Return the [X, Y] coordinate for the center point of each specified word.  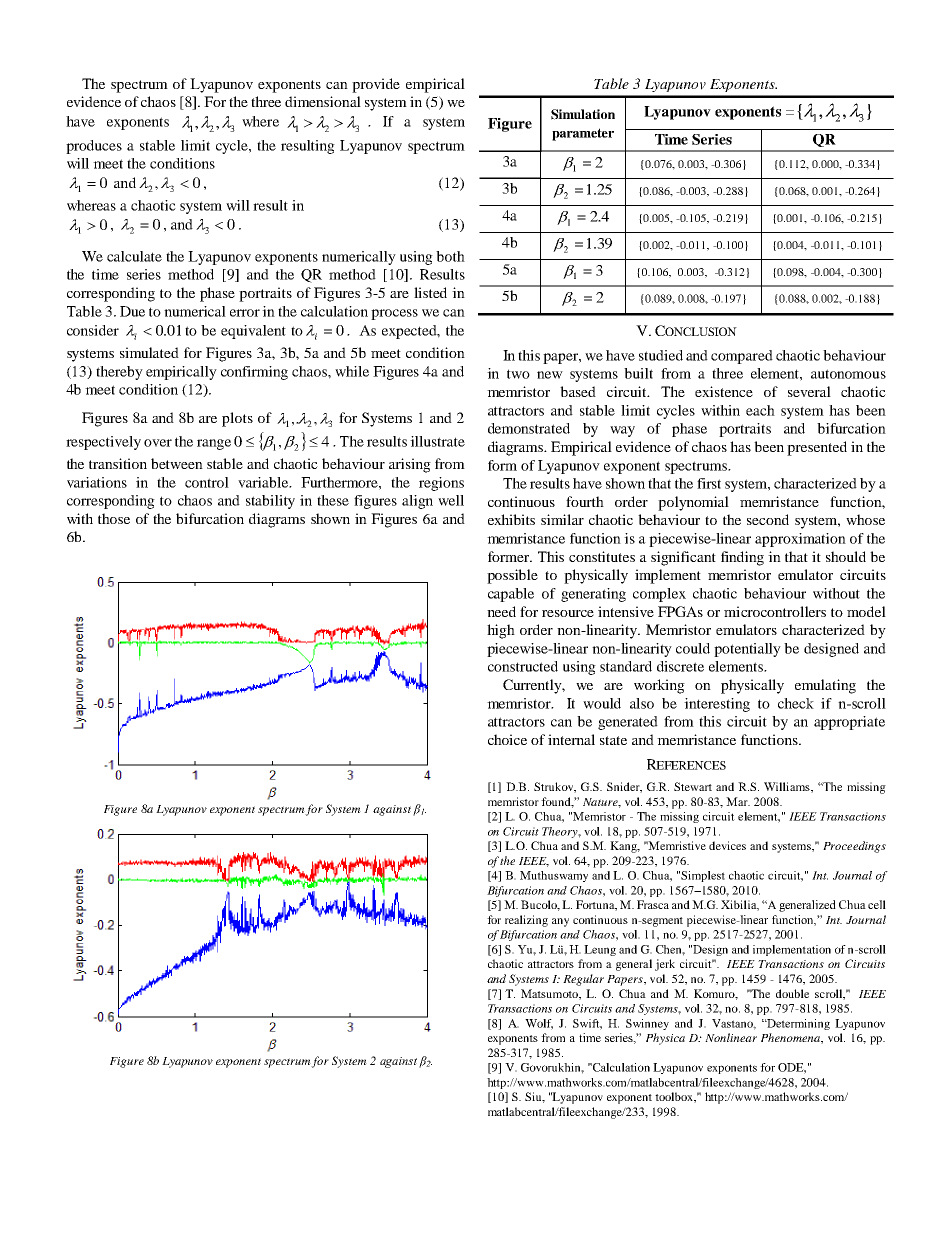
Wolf [539, 1024]
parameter [583, 134]
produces [94, 147]
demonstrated [529, 428]
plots [237, 419]
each [760, 410]
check [796, 703]
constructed [523, 666]
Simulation [583, 114]
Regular [583, 980]
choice [507, 739]
